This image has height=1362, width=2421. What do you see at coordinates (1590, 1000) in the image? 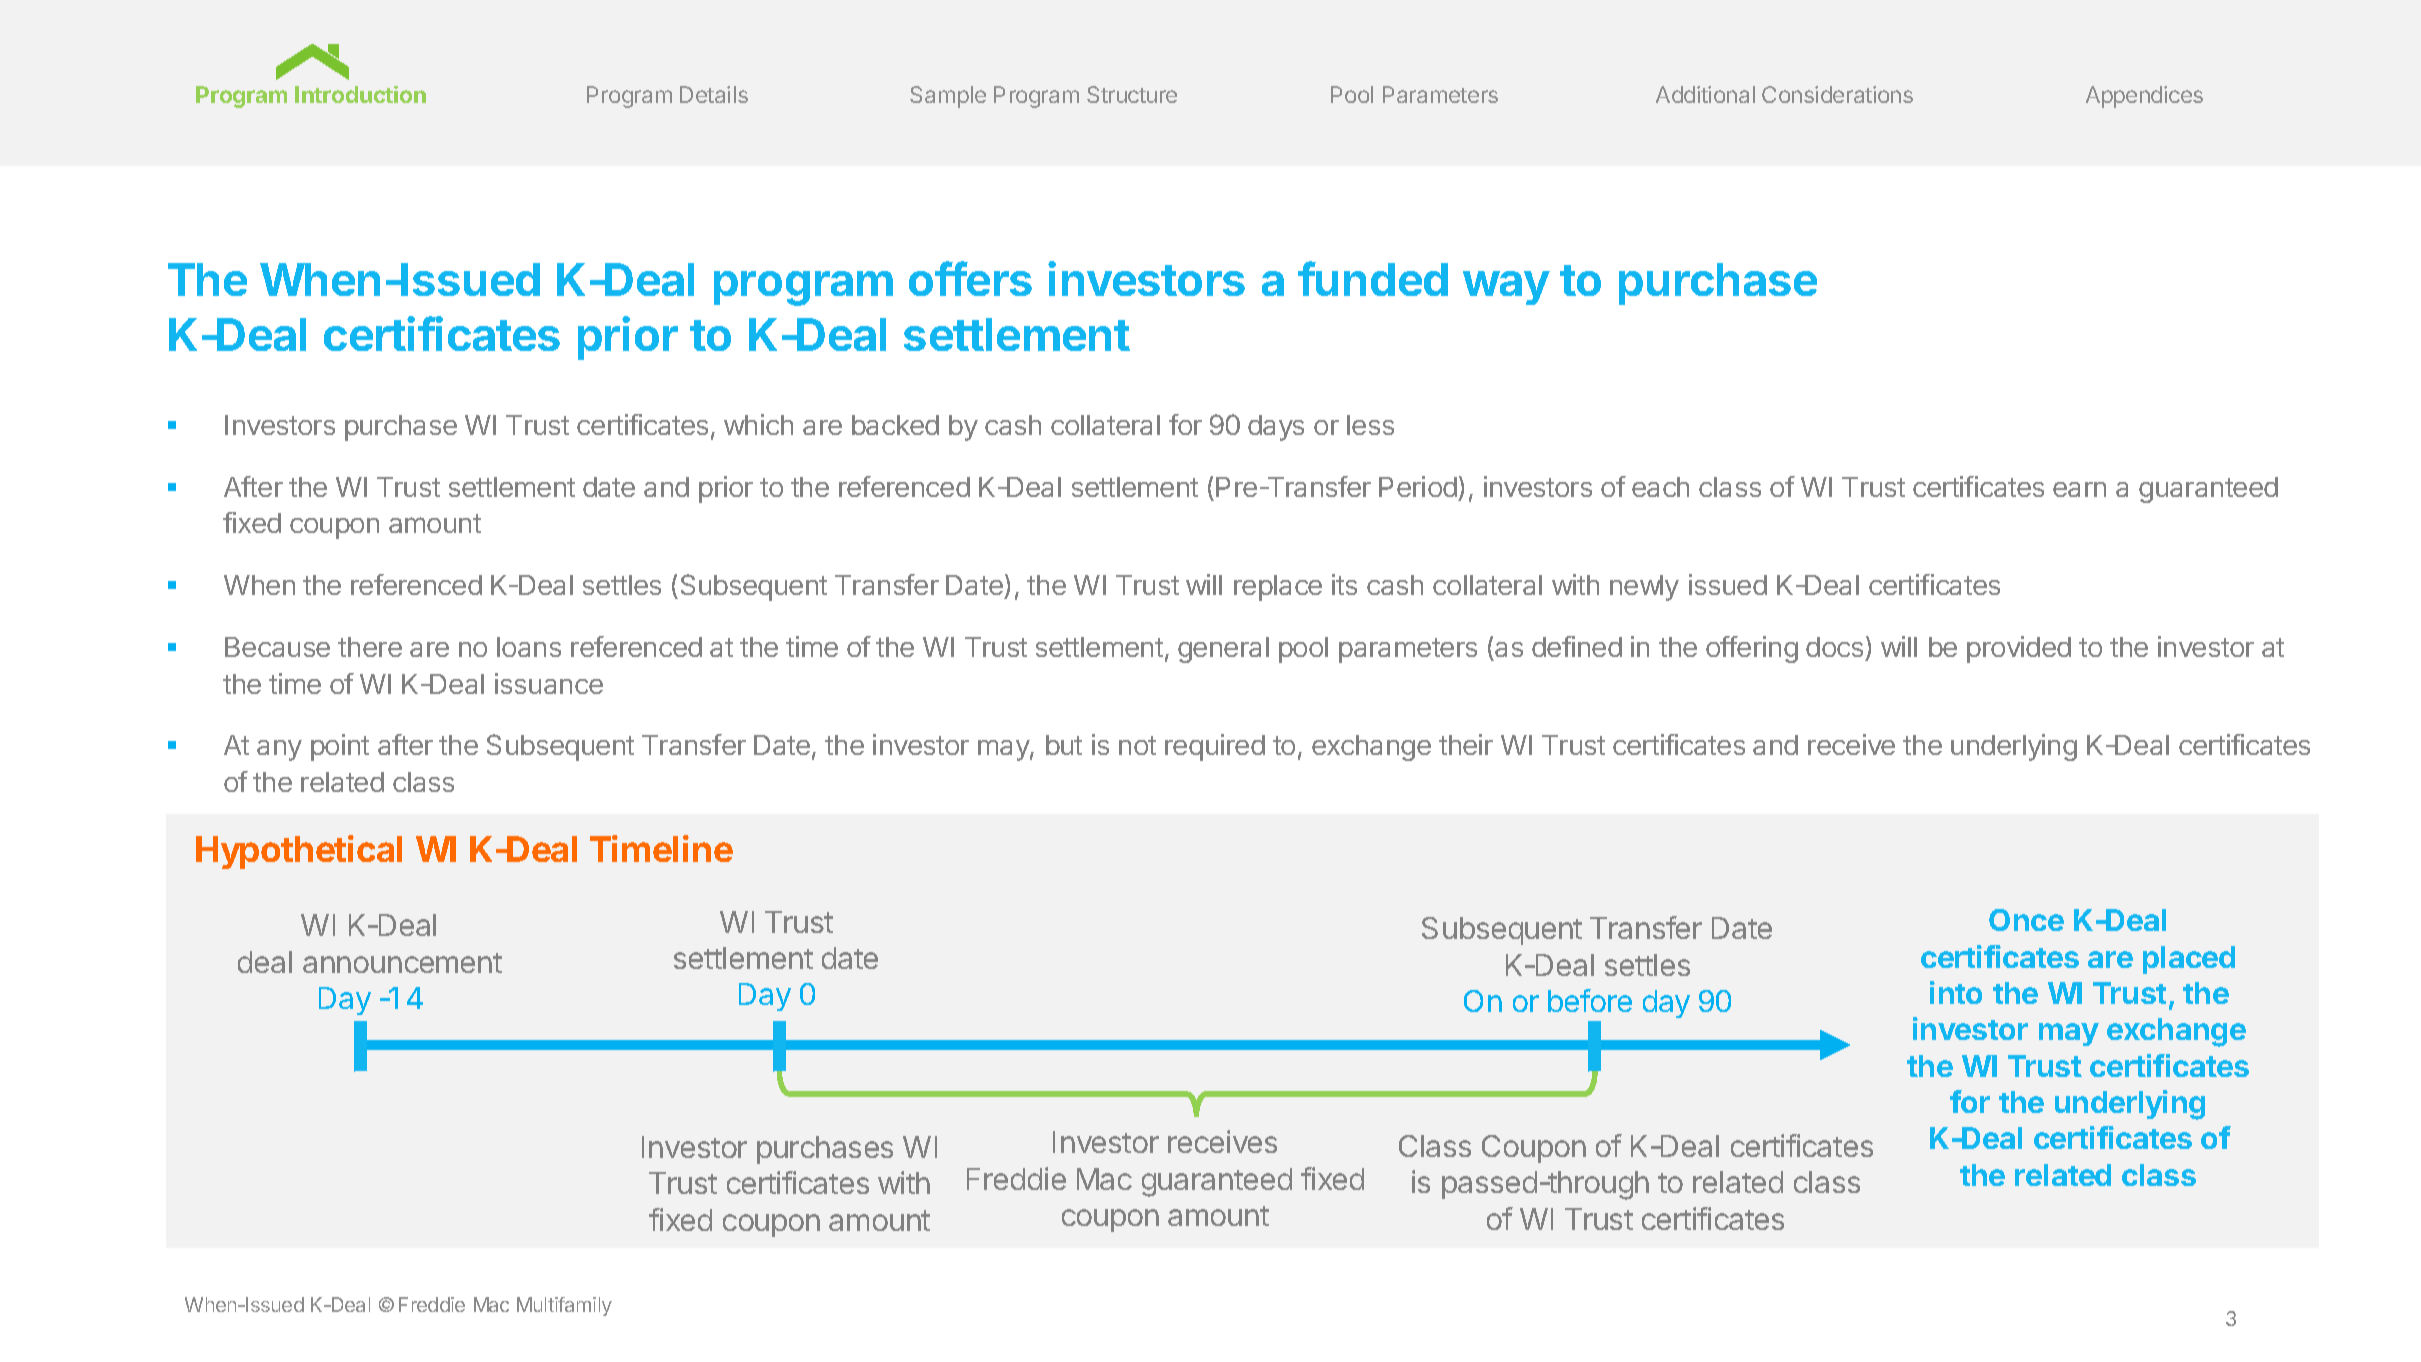
I see `before` at bounding box center [1590, 1000].
